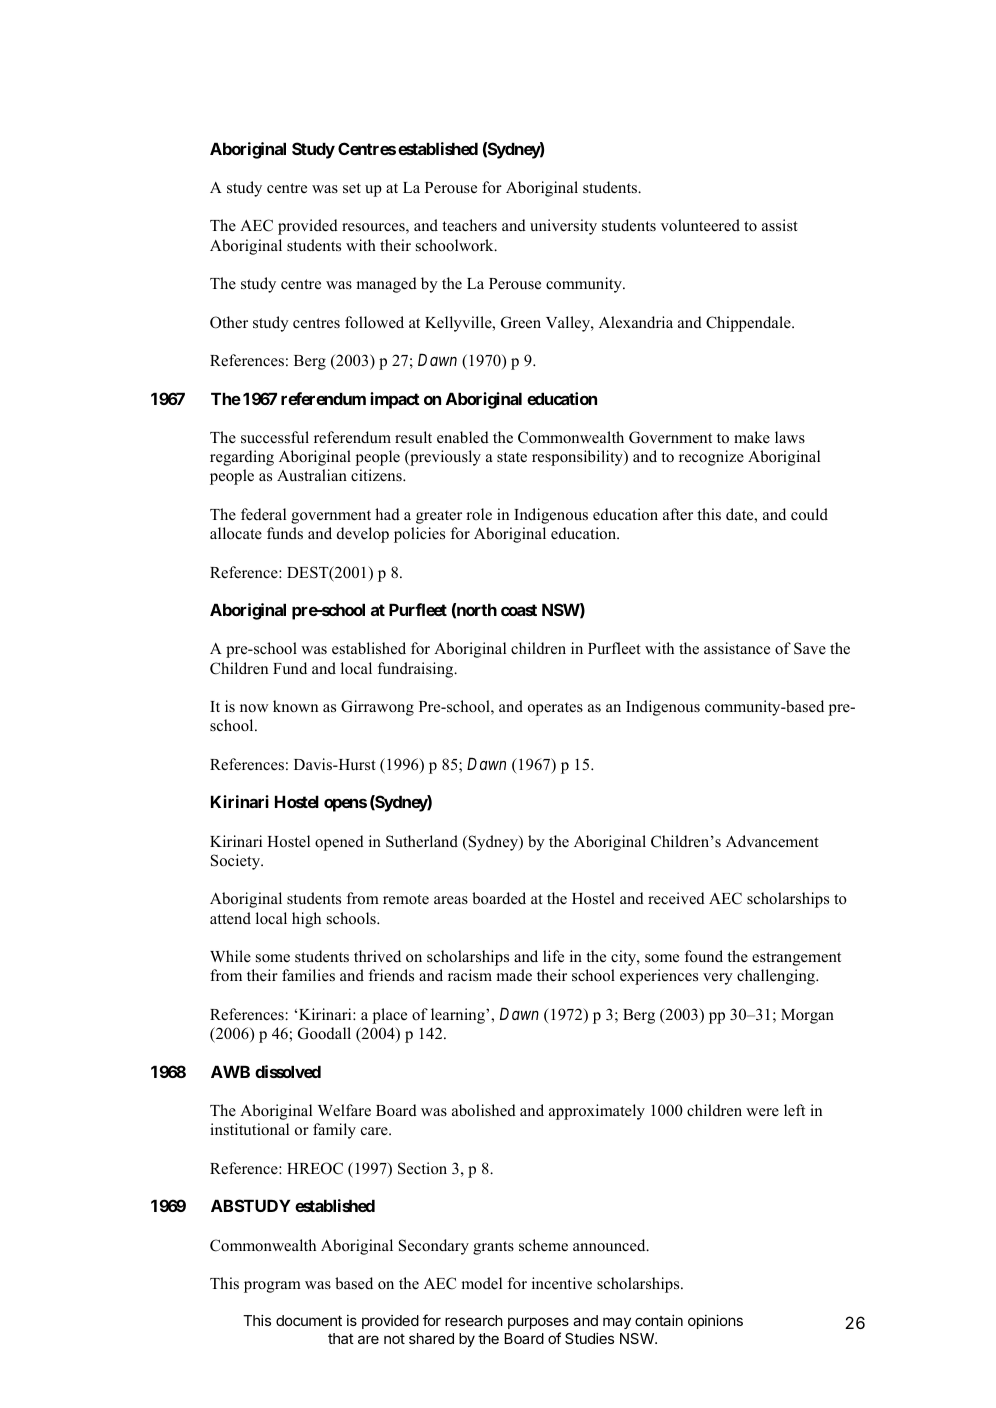 This screenshot has width=996, height=1408. What do you see at coordinates (715, 1321) in the screenshot?
I see `opinions` at bounding box center [715, 1321].
